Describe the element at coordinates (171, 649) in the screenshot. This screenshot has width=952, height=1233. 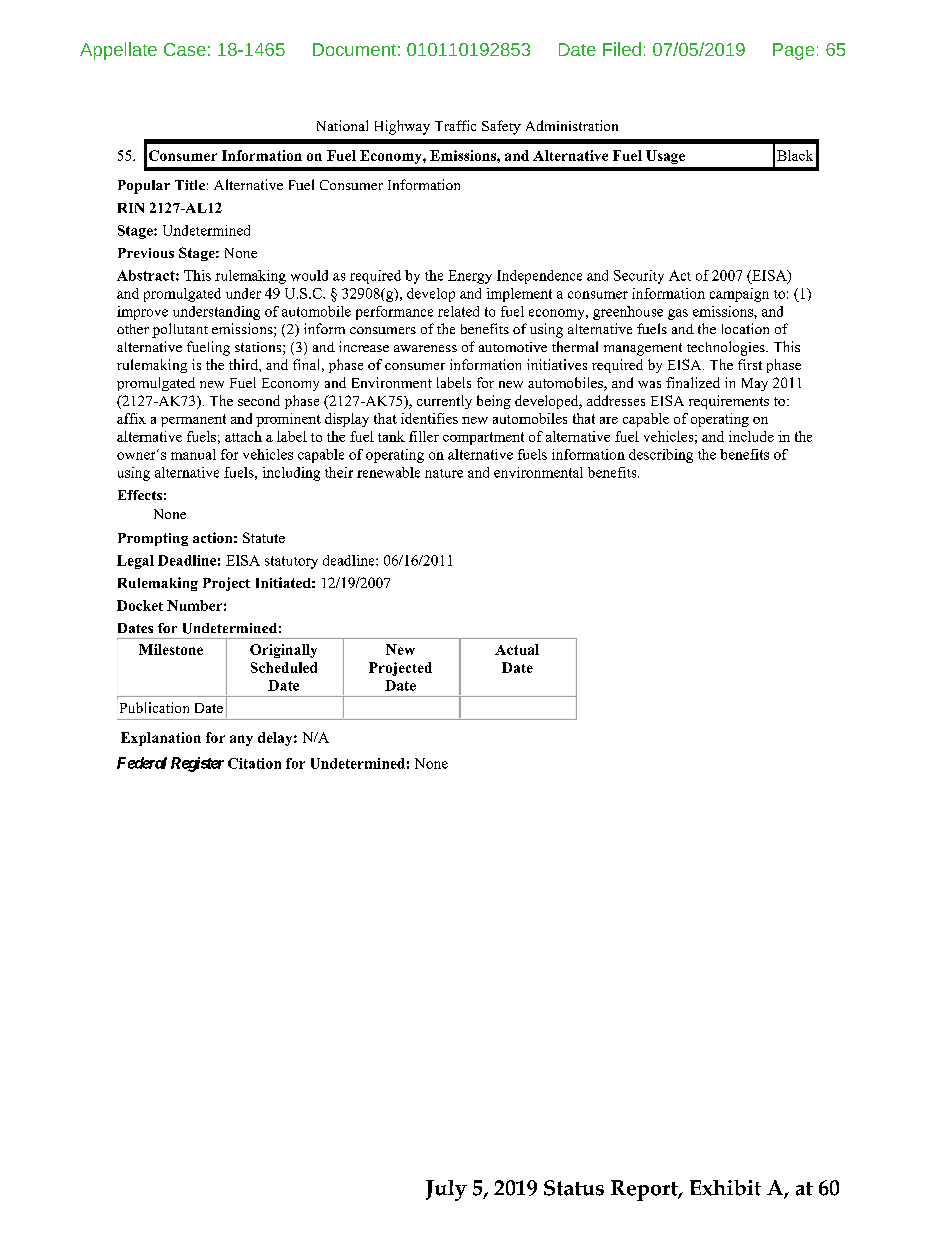
I see `Milestone` at that location.
